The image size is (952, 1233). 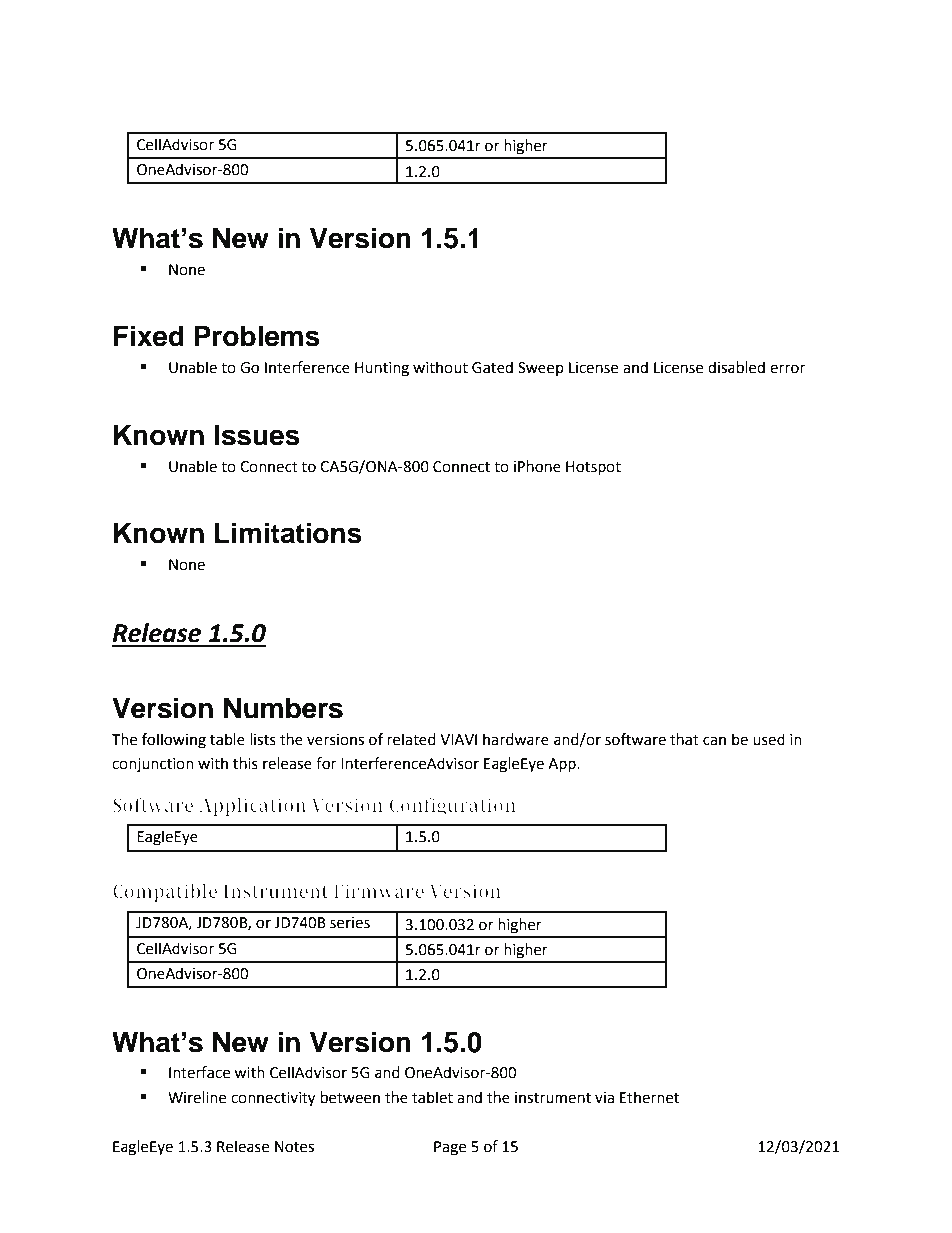 What do you see at coordinates (257, 336) in the image?
I see `Problems` at bounding box center [257, 336].
